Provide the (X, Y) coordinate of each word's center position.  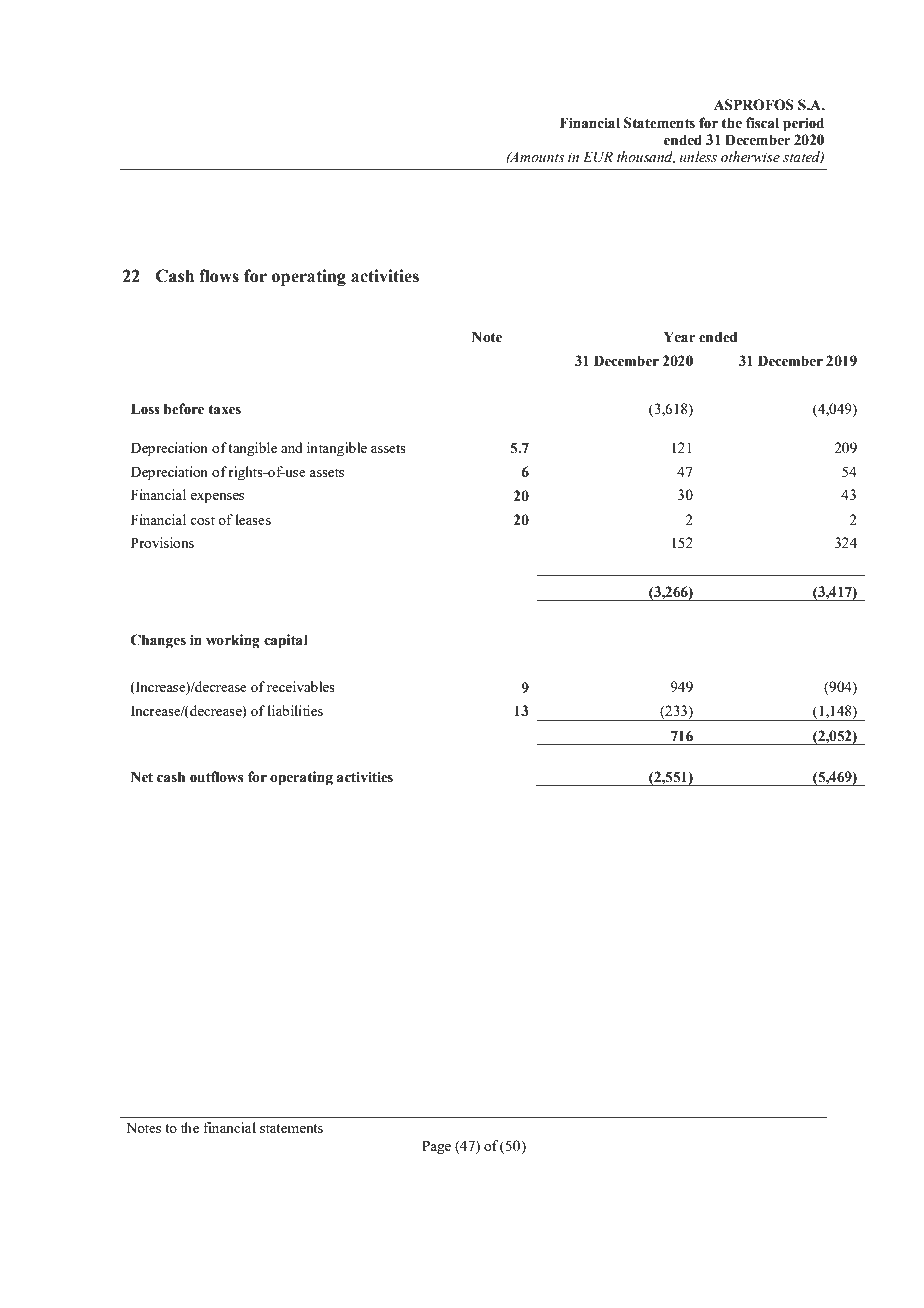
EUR (598, 157)
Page (436, 1147)
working (233, 641)
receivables (301, 686)
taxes (224, 409)
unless (698, 157)
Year (680, 337)
